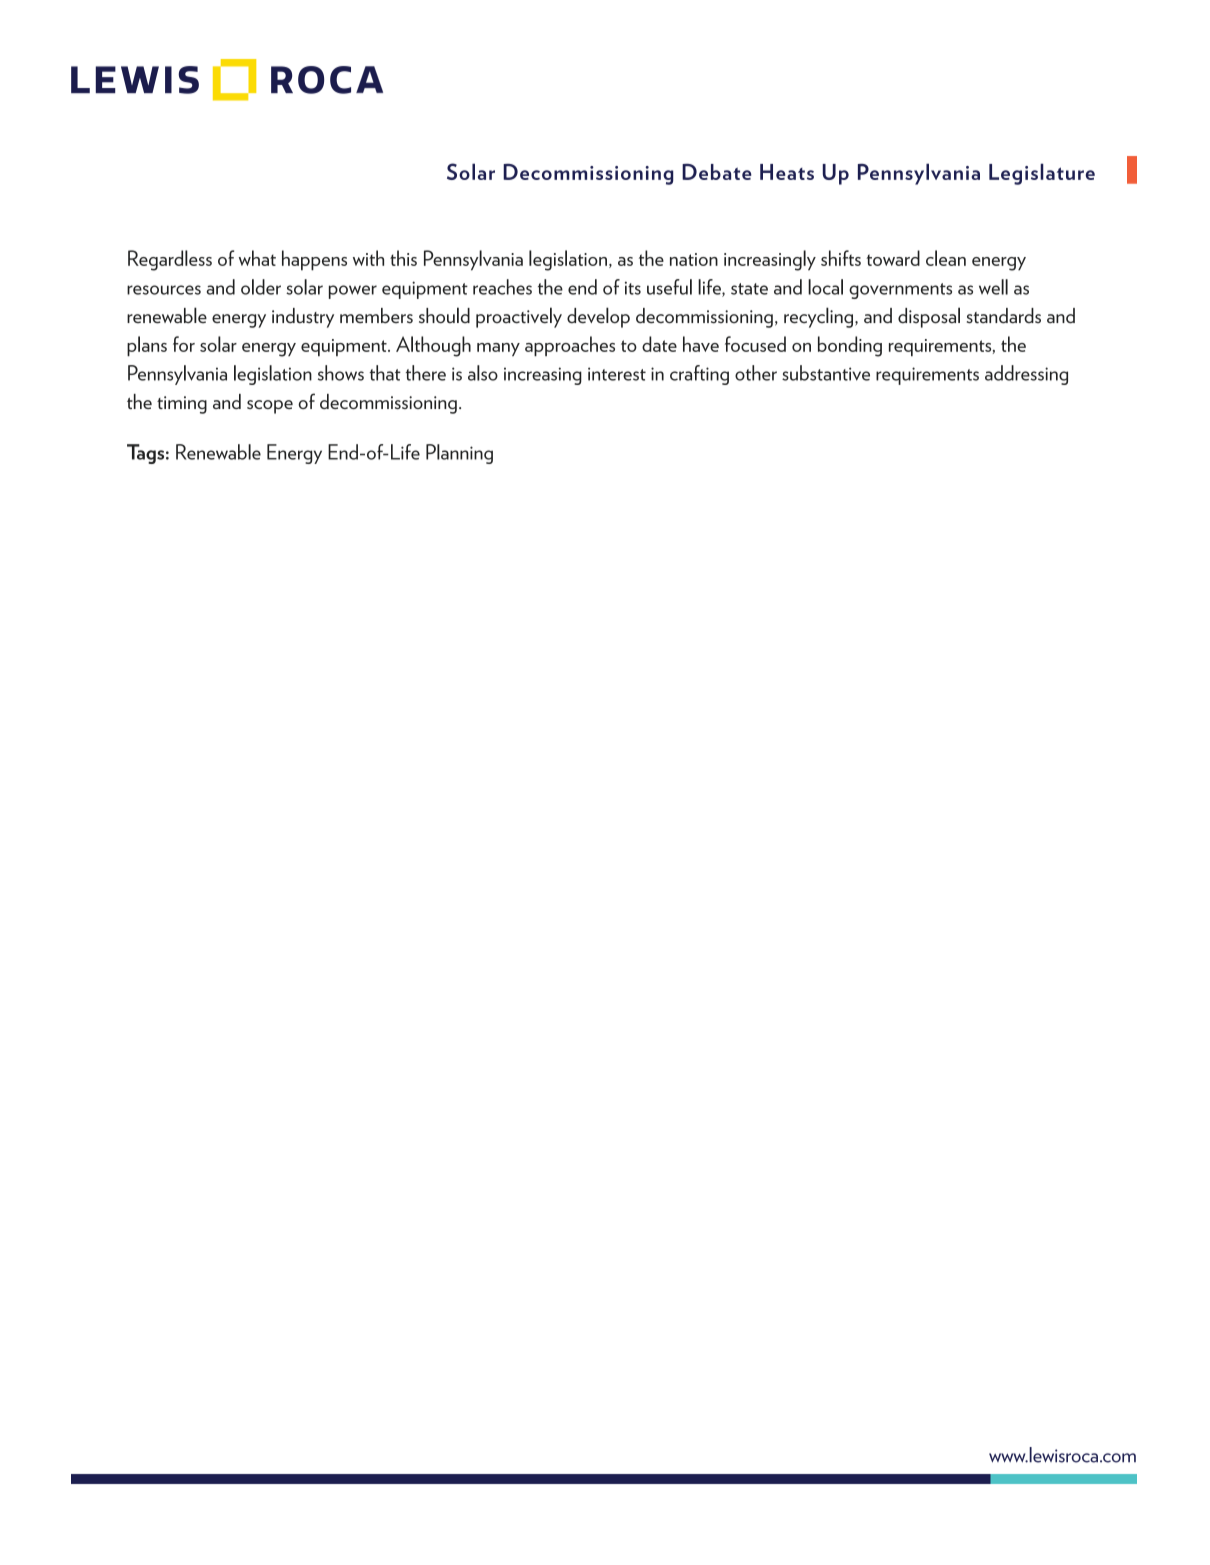 The width and height of the page is (1210, 1565). I want to click on Heats, so click(787, 172).
